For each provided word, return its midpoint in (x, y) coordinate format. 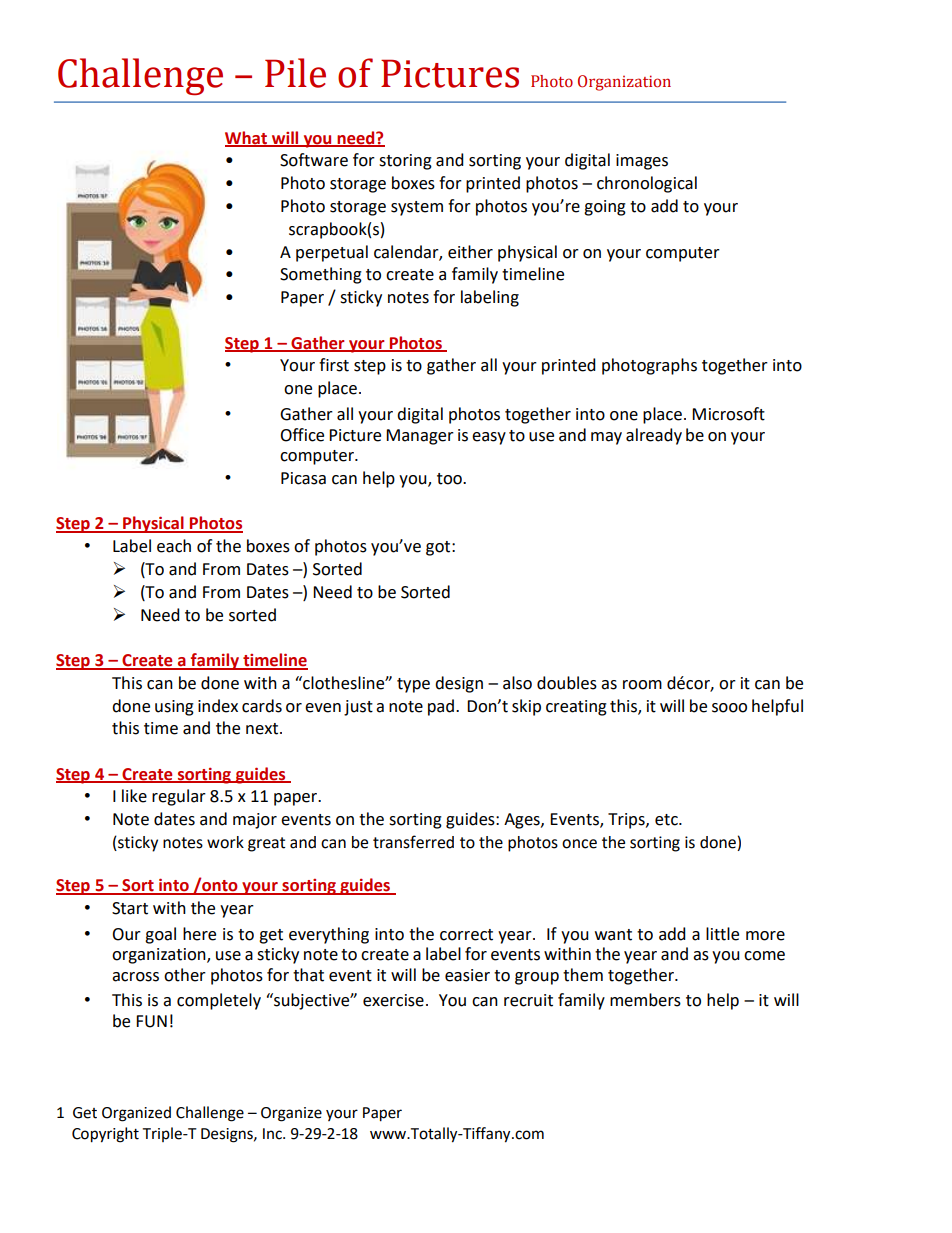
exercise (393, 1000)
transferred (413, 842)
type (413, 685)
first (334, 365)
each (174, 546)
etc (667, 820)
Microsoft (728, 414)
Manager (420, 437)
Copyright (105, 1135)
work (225, 842)
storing (405, 162)
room (642, 685)
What (247, 138)
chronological (647, 184)
